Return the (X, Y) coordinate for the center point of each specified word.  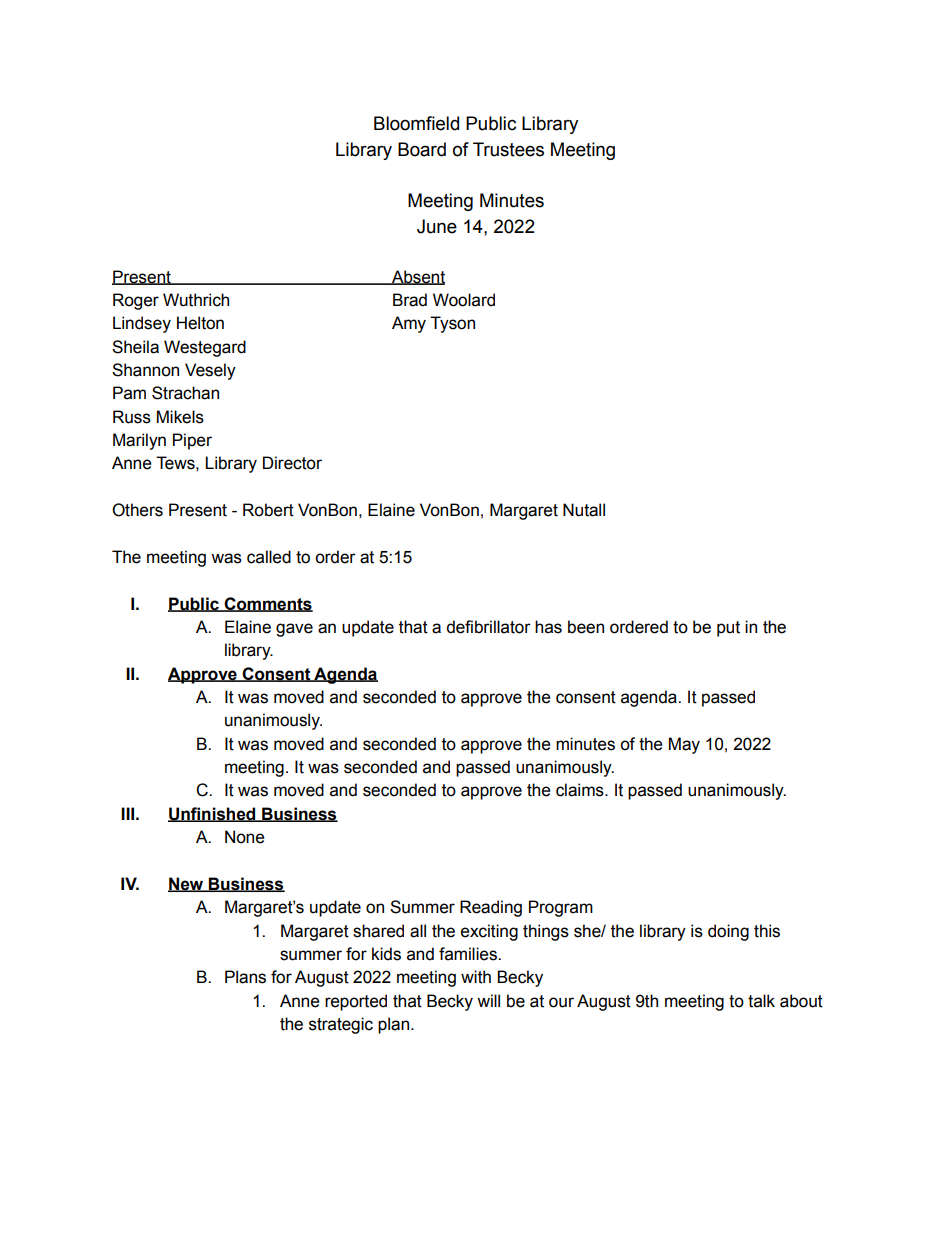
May (684, 745)
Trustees (508, 149)
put (728, 629)
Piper (192, 441)
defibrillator (488, 627)
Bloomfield (416, 123)
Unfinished (213, 814)
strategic (341, 1025)
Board (422, 149)
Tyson (452, 324)
